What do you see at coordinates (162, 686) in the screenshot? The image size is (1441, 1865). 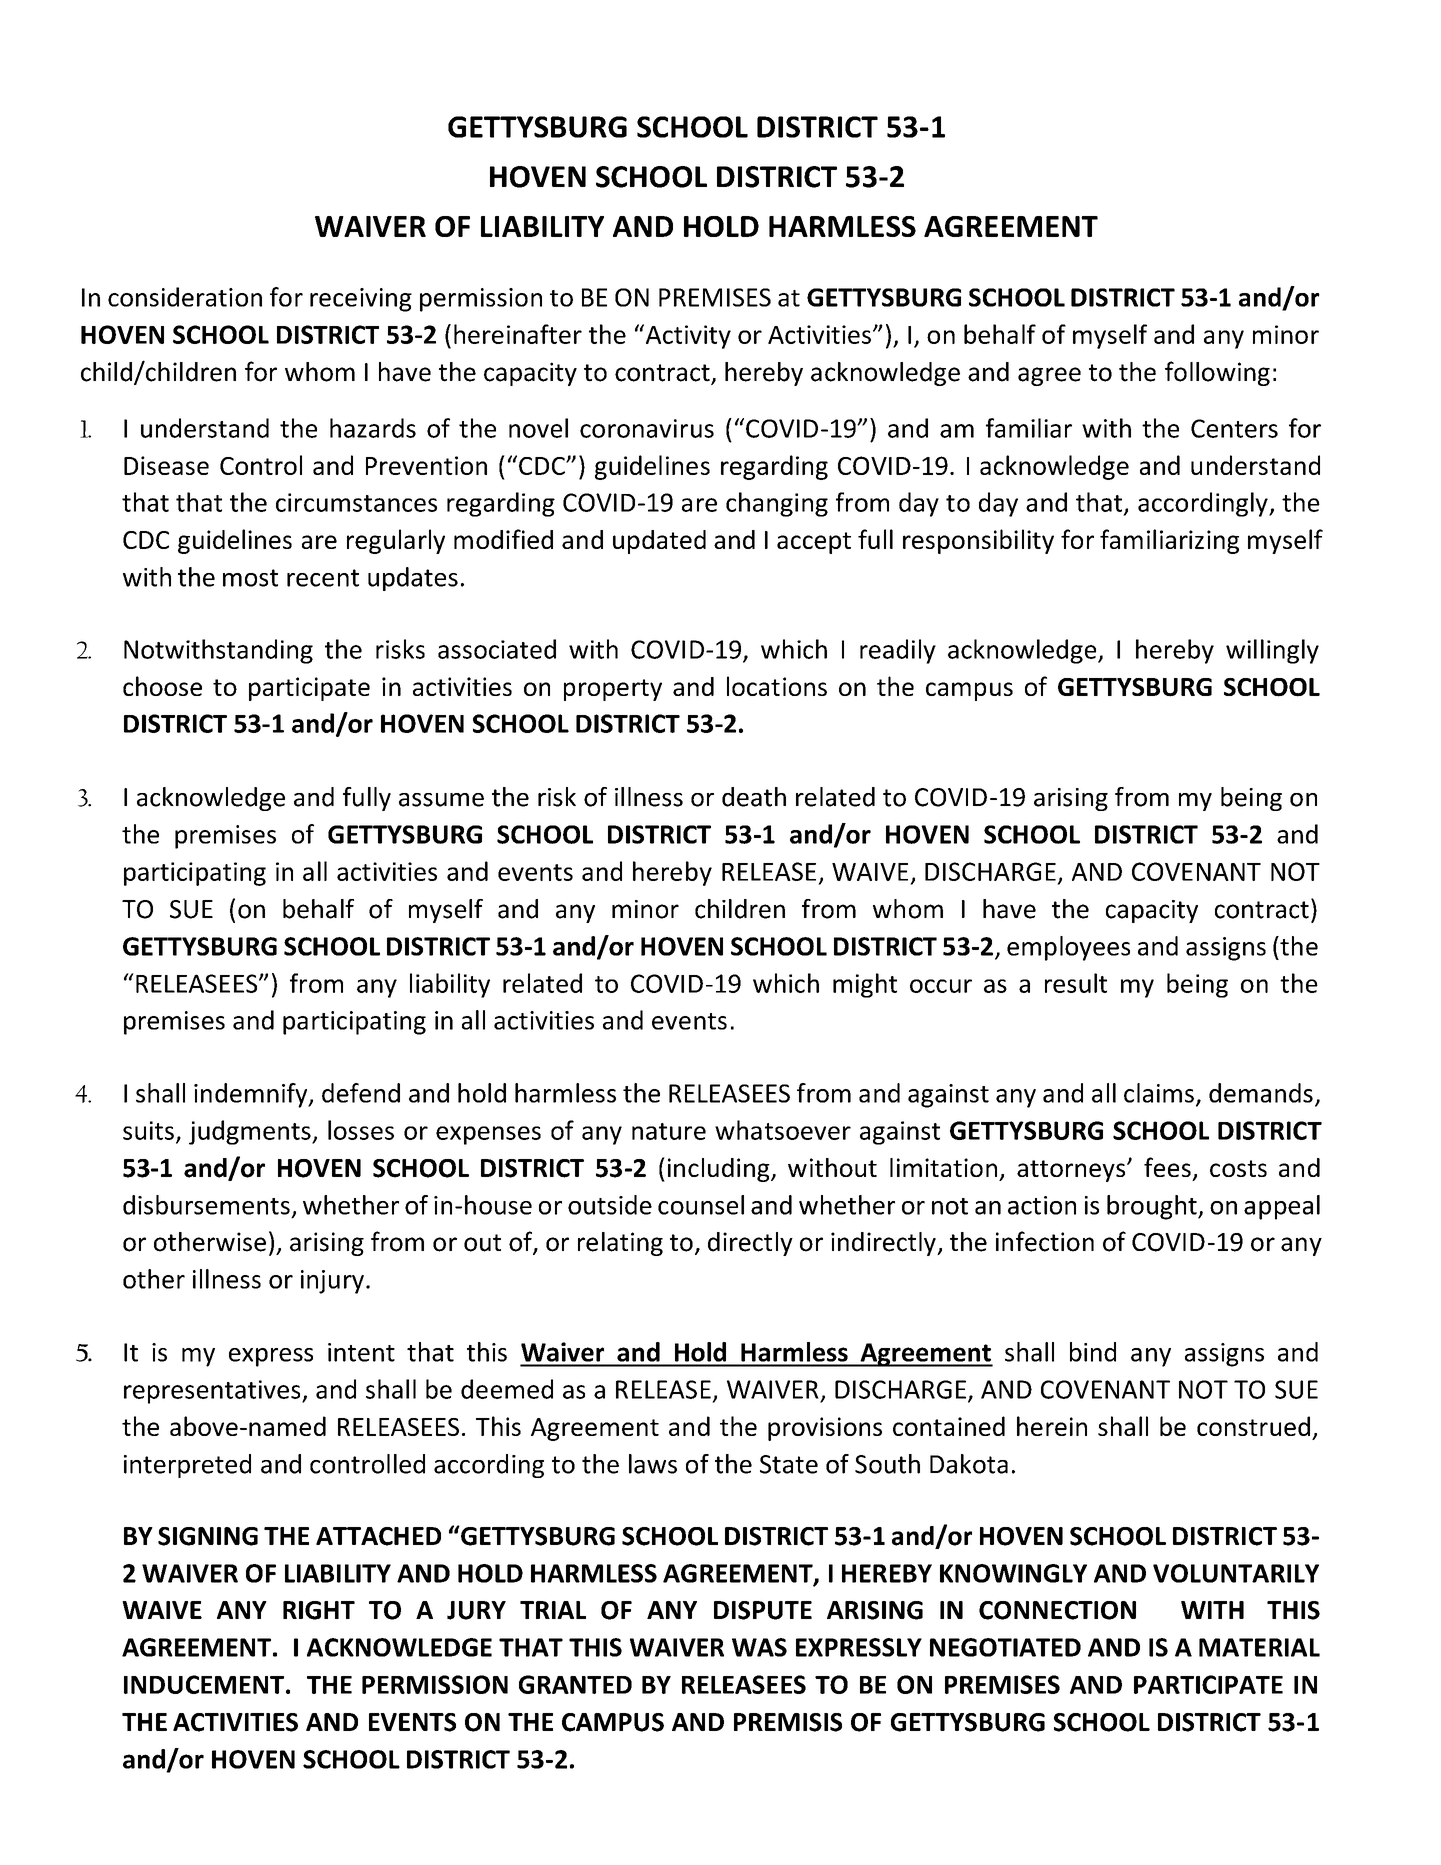 I see `choose` at bounding box center [162, 686].
